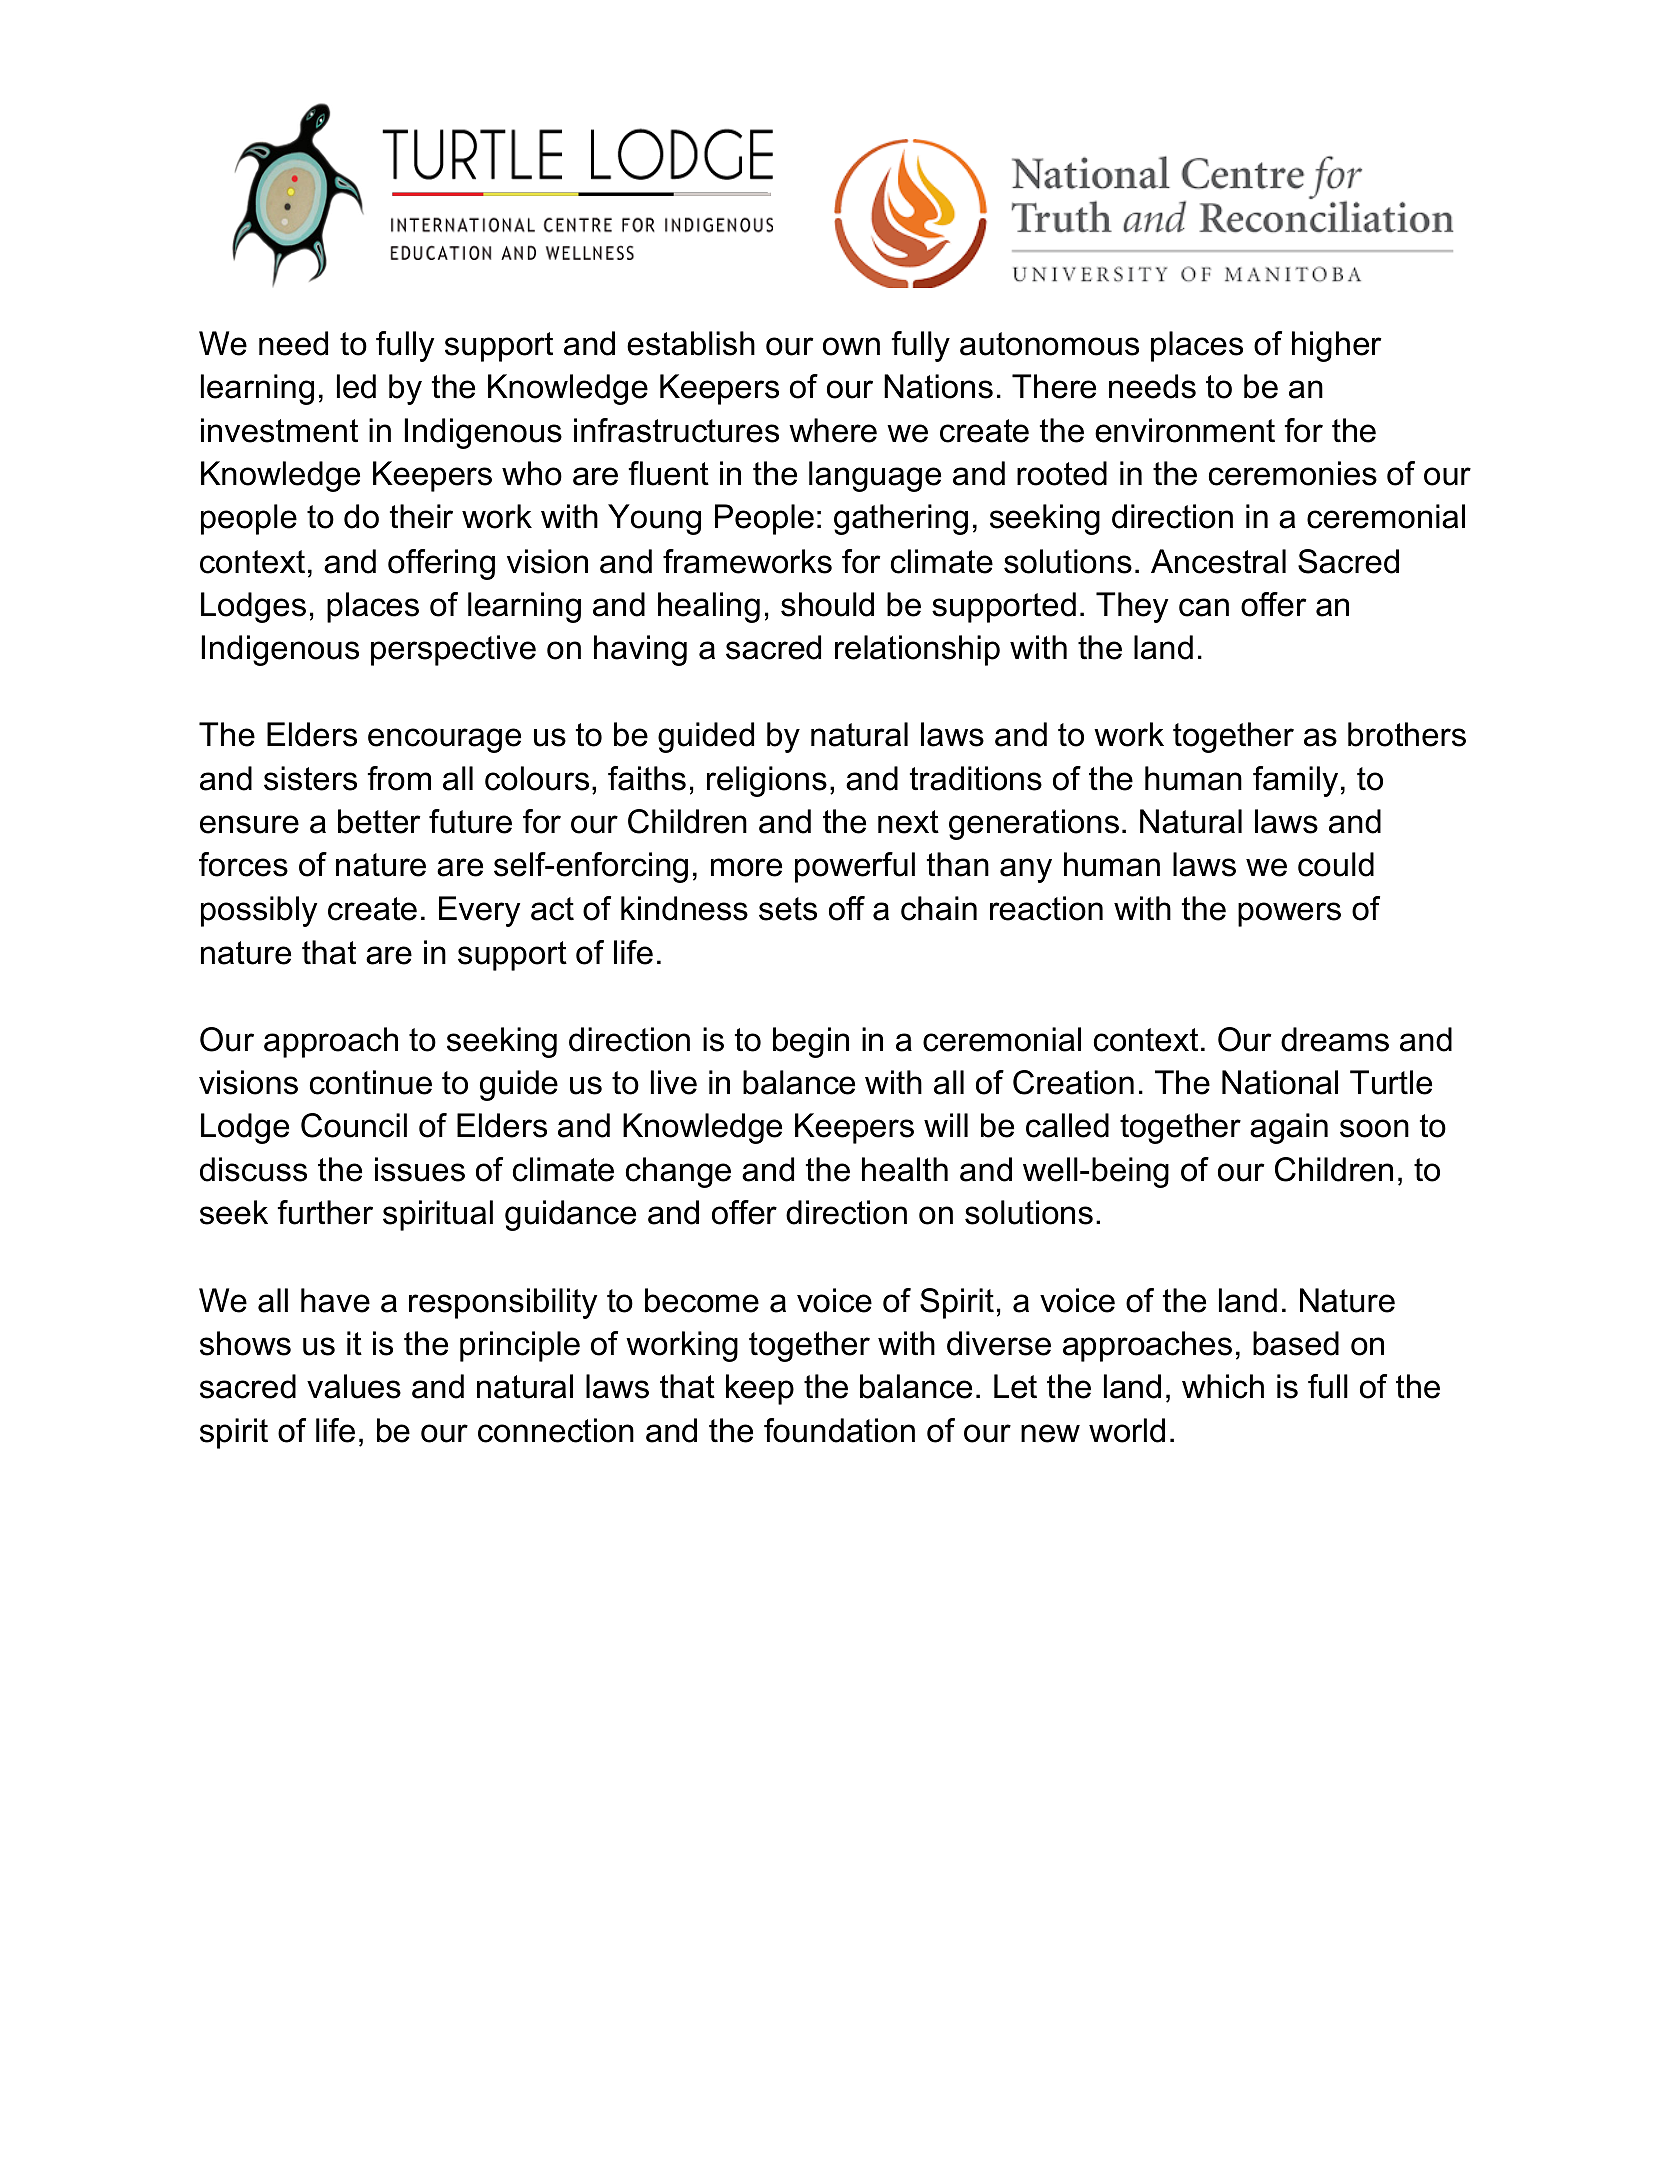 Image resolution: width=1676 pixels, height=2170 pixels. I want to click on higher, so click(1336, 346).
